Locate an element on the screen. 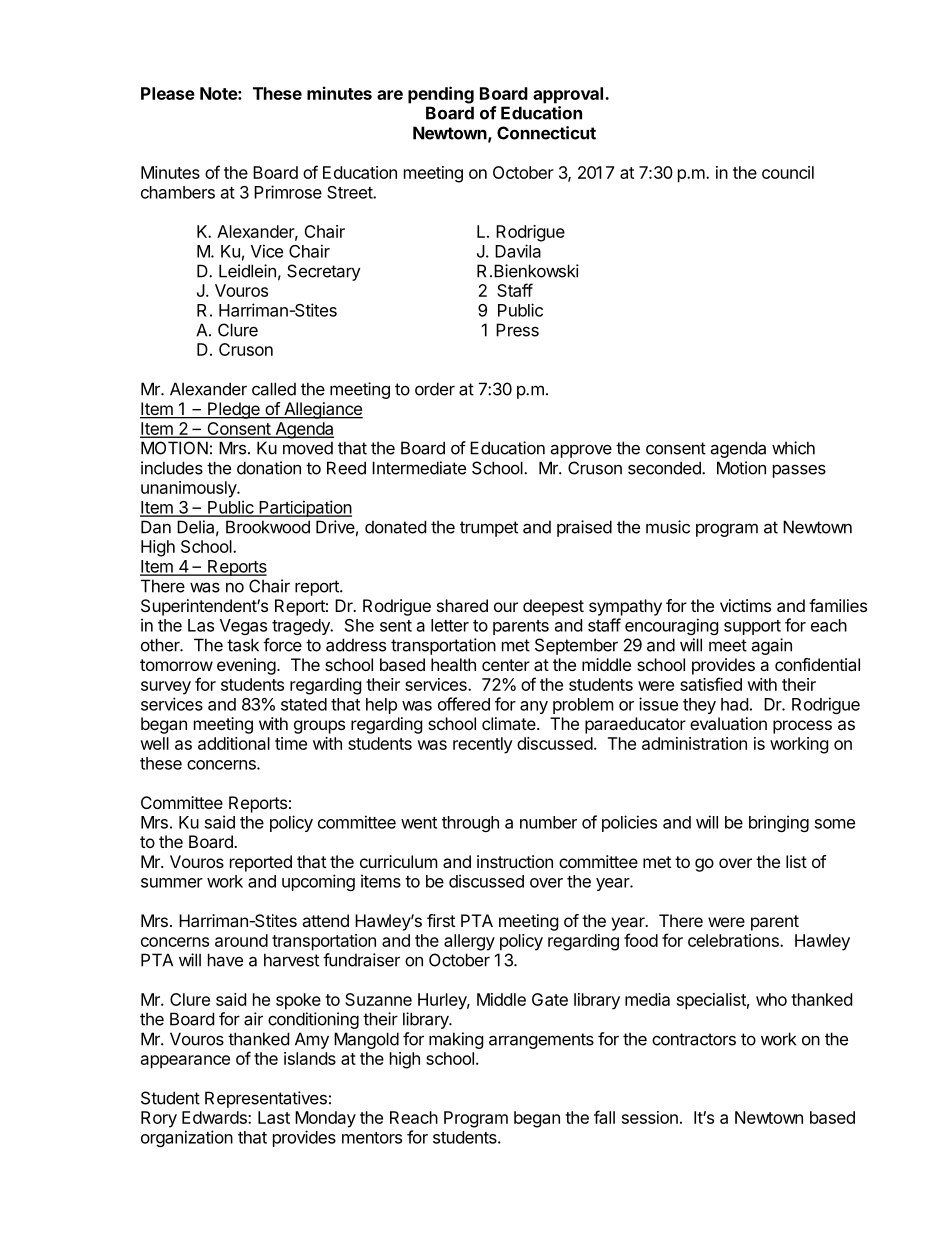  Vegas is located at coordinates (243, 627).
